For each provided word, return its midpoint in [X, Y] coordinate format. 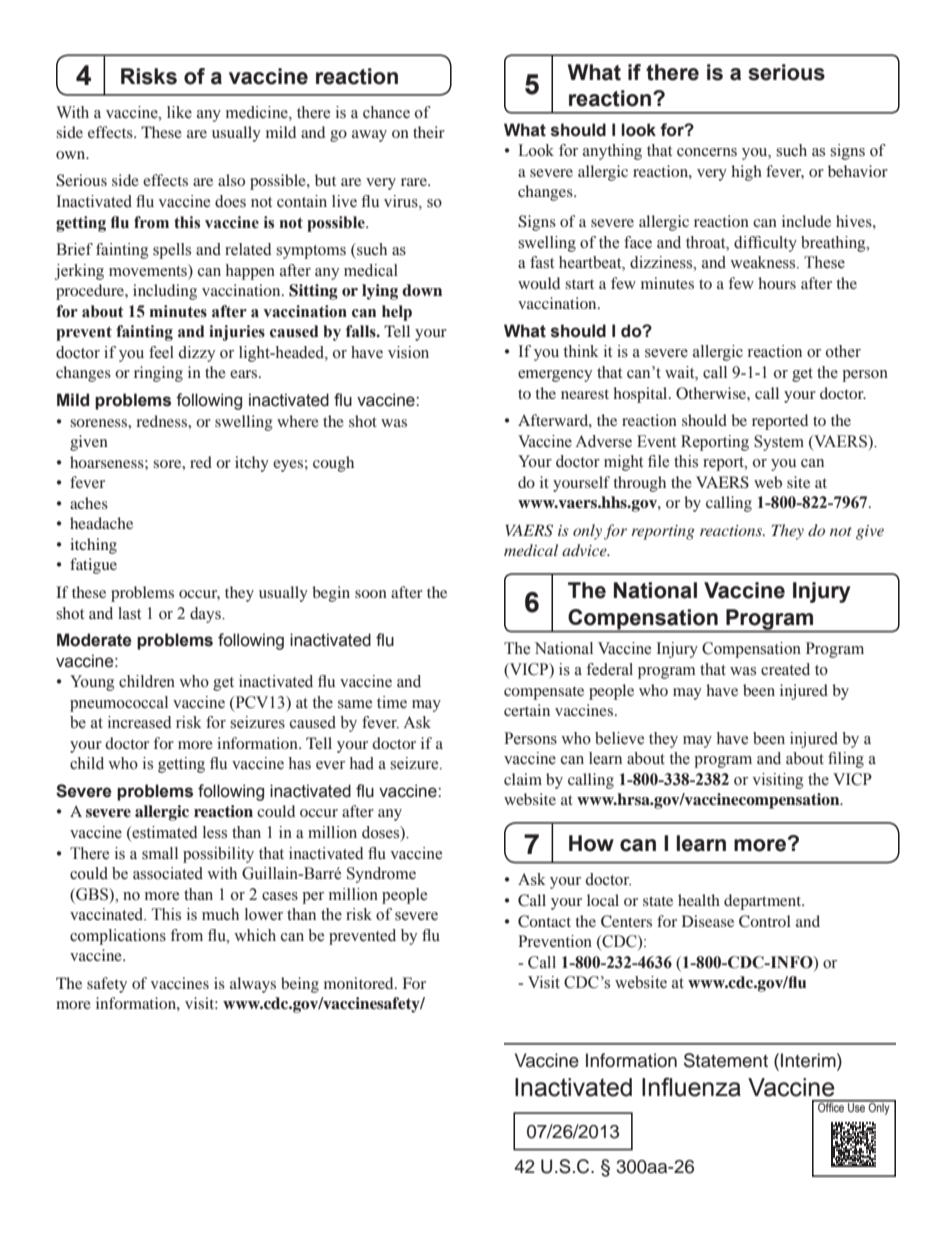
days [206, 615]
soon [371, 594]
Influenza [691, 1087]
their [429, 132]
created [785, 669]
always [253, 985]
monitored [360, 983]
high [746, 173]
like [179, 112]
